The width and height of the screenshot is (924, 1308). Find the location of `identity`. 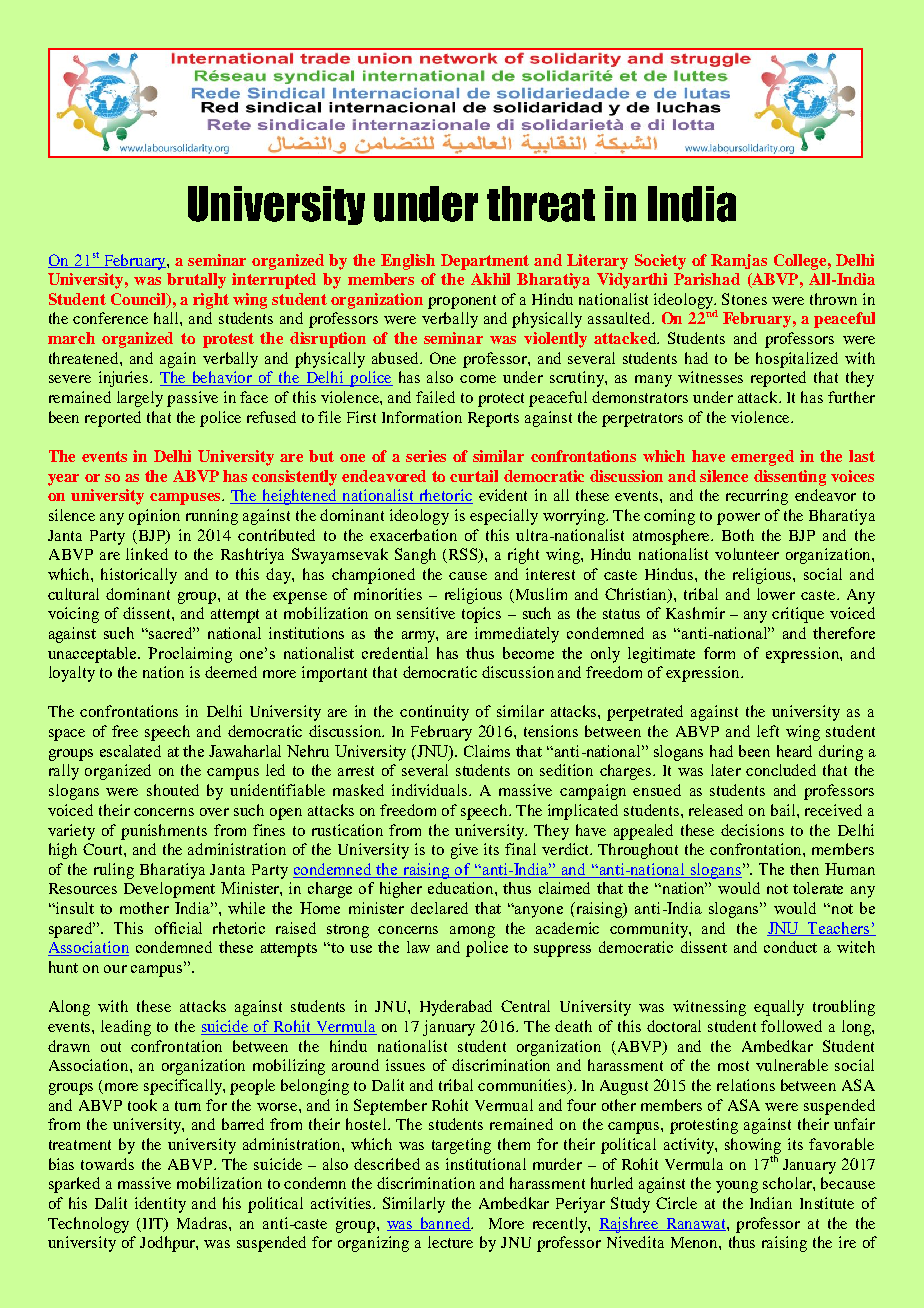

identity is located at coordinates (160, 1205).
